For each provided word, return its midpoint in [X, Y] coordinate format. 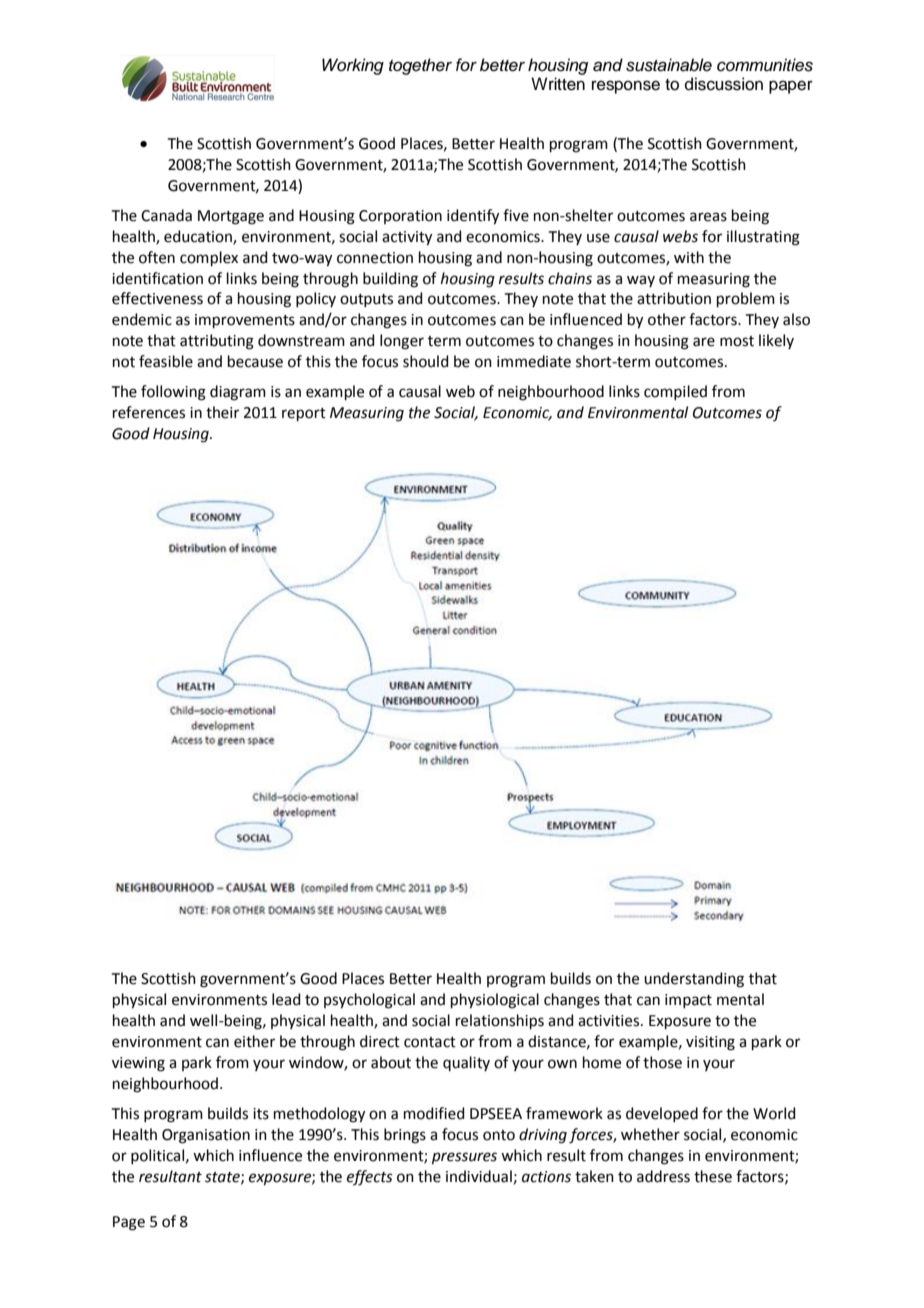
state [223, 1178]
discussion [724, 84]
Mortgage [231, 217]
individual [479, 1176]
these [713, 1176]
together [420, 66]
